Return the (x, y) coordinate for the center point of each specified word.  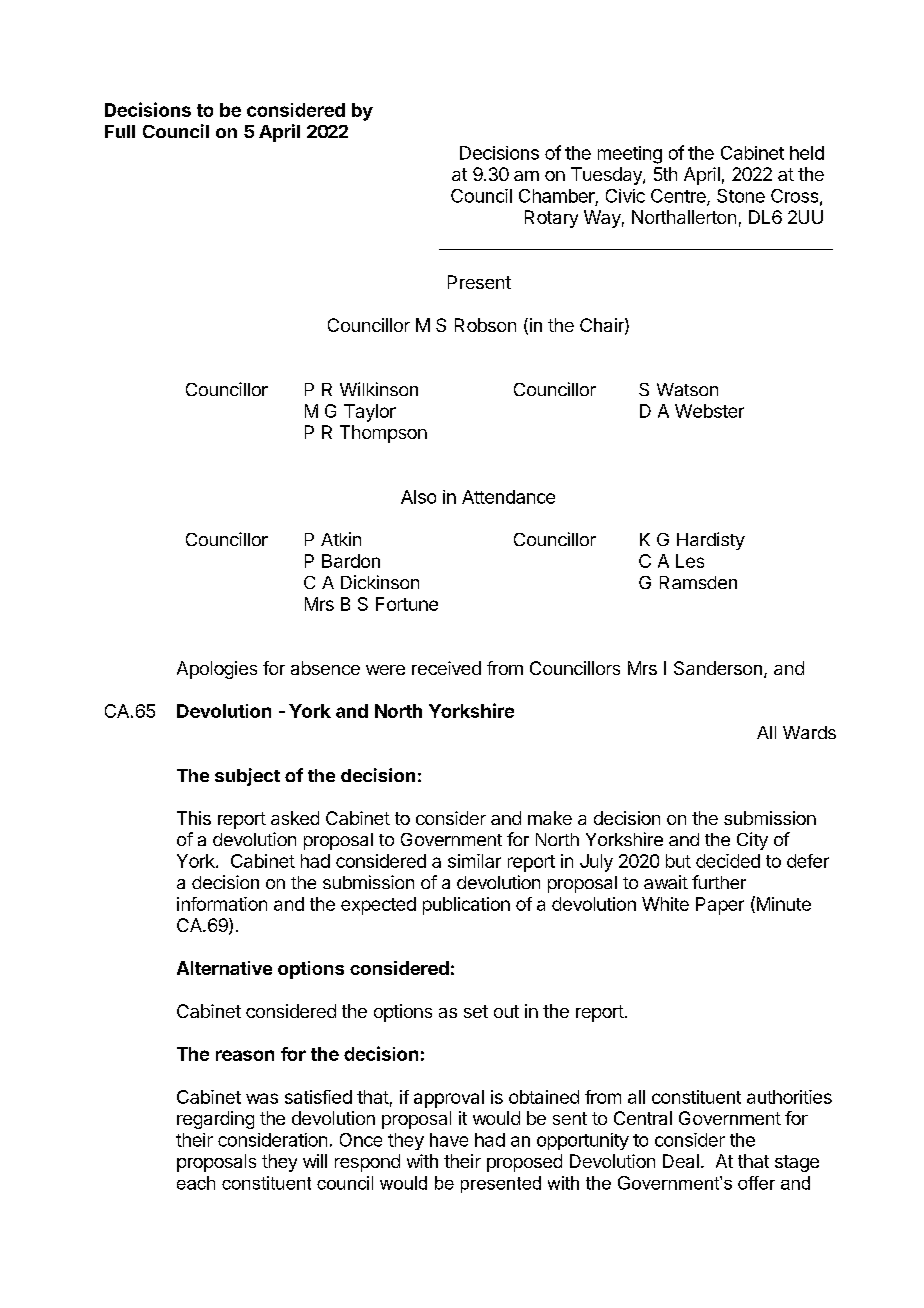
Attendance (508, 497)
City (752, 841)
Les (690, 561)
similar (474, 861)
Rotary (551, 219)
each (196, 1183)
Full (120, 131)
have (449, 1140)
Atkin (341, 539)
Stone (741, 196)
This (194, 818)
